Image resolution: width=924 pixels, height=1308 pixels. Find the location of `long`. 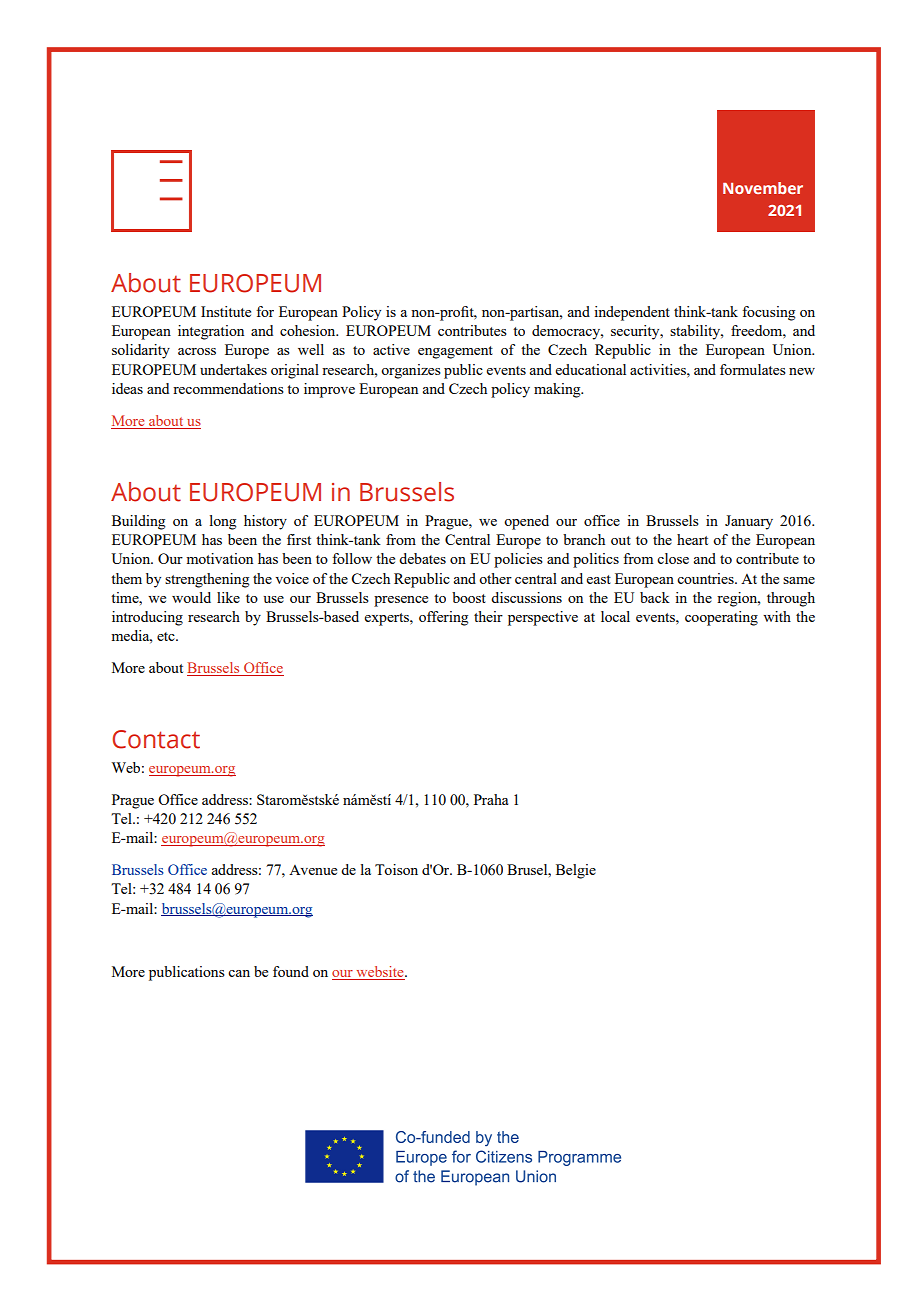

long is located at coordinates (223, 522).
